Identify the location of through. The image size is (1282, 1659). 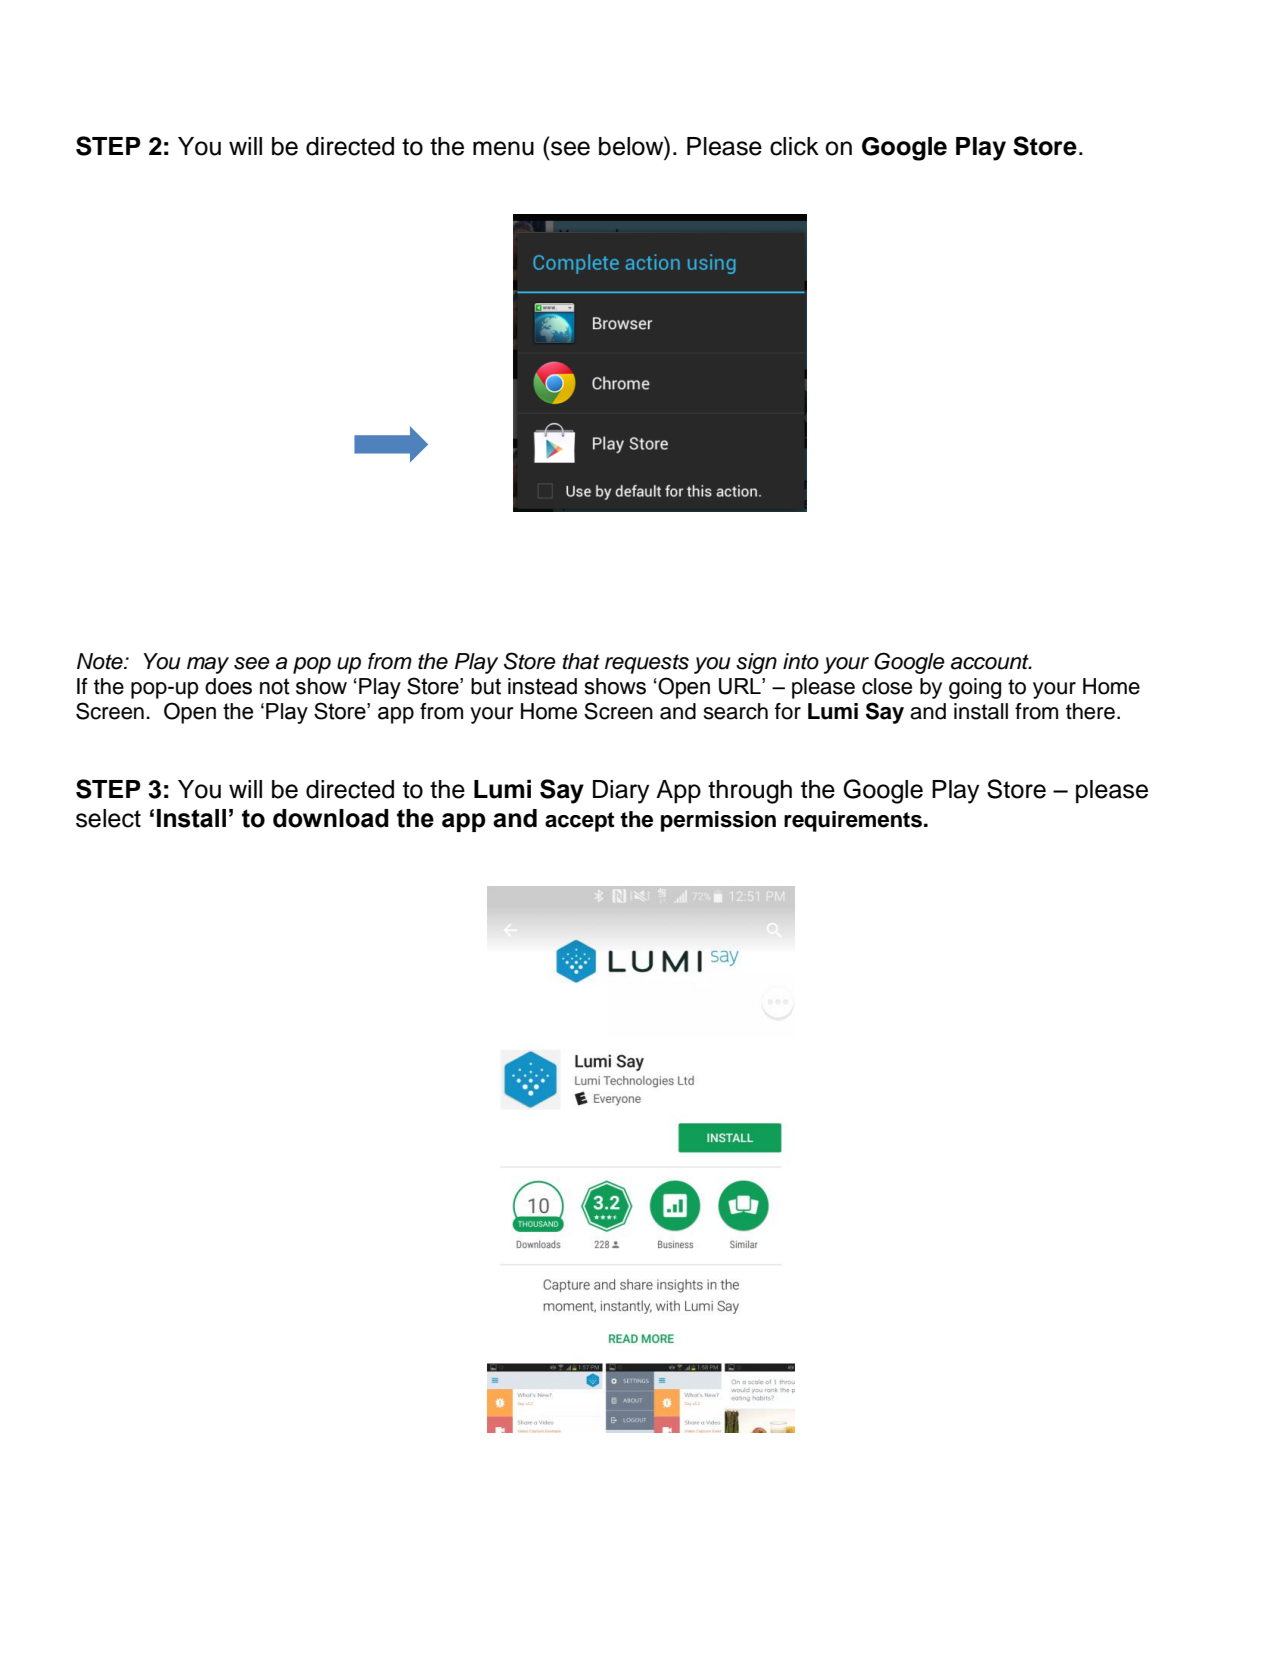
(750, 792).
